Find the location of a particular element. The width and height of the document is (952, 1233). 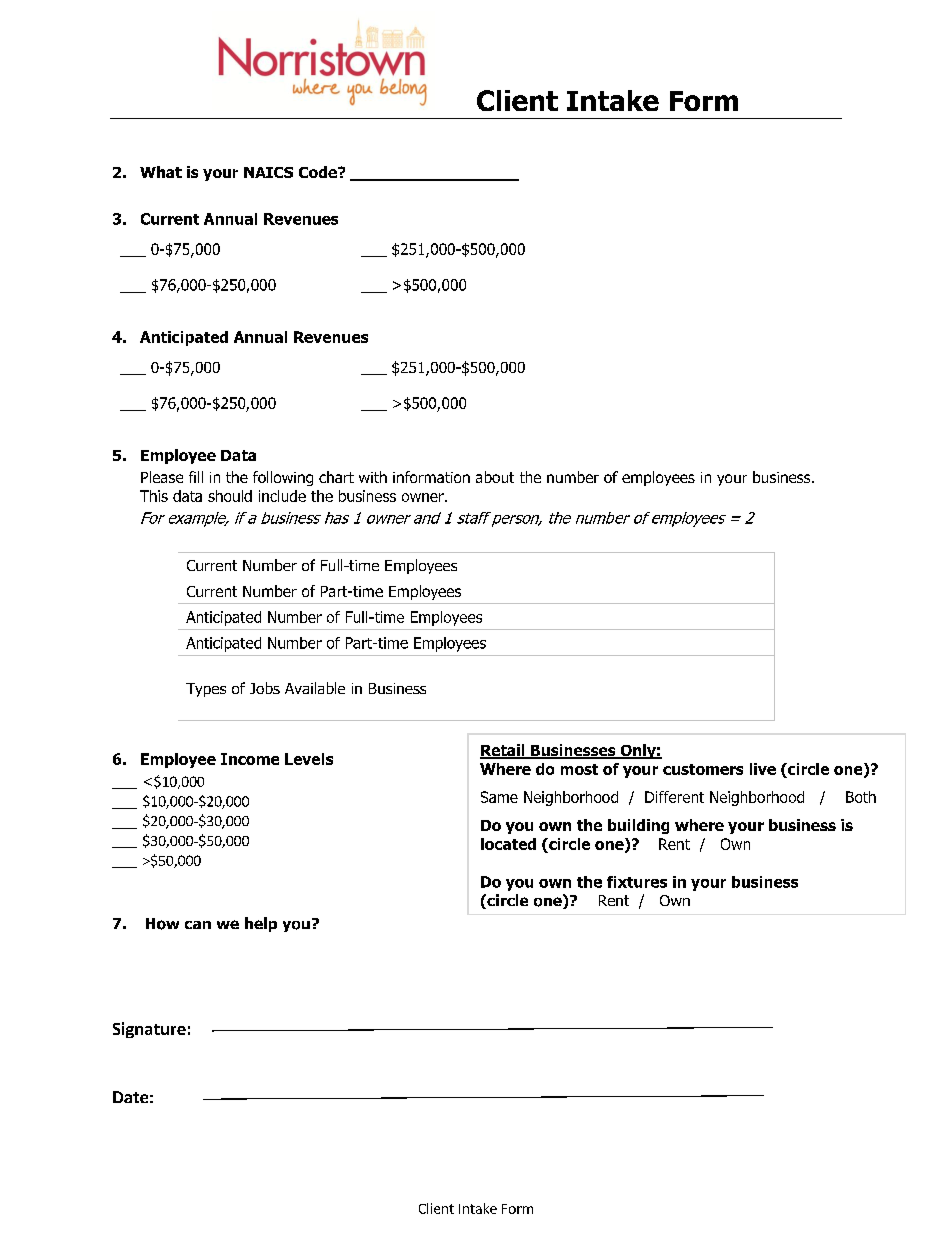

Same is located at coordinates (499, 797).
